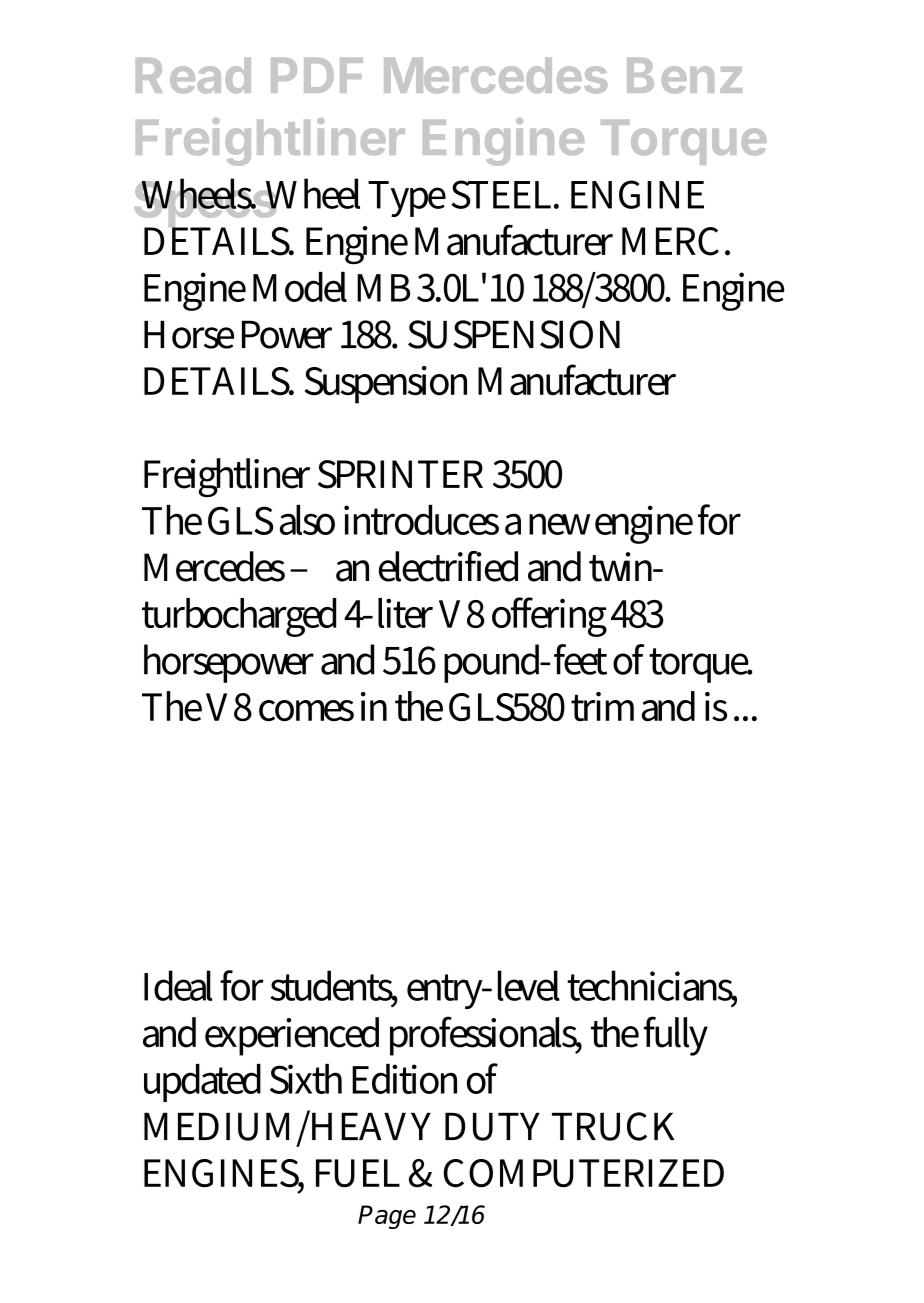 This page has width=924, height=1303. What do you see at coordinates (193, 76) in the page?
I see `Read` at bounding box center [193, 76].
